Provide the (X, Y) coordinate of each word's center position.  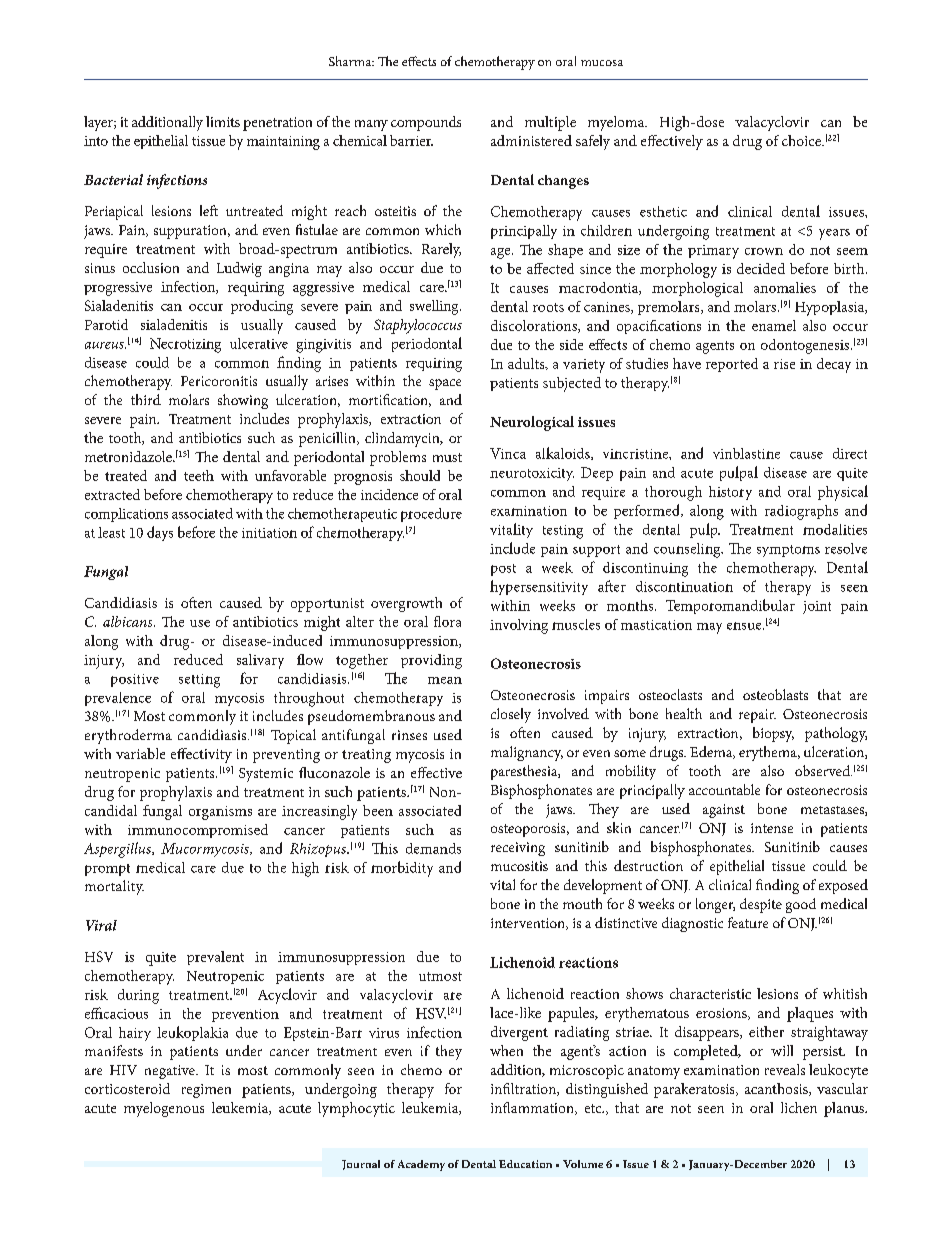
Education (525, 1164)
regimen (206, 1091)
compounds (426, 123)
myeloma (617, 123)
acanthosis (777, 1089)
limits (223, 121)
